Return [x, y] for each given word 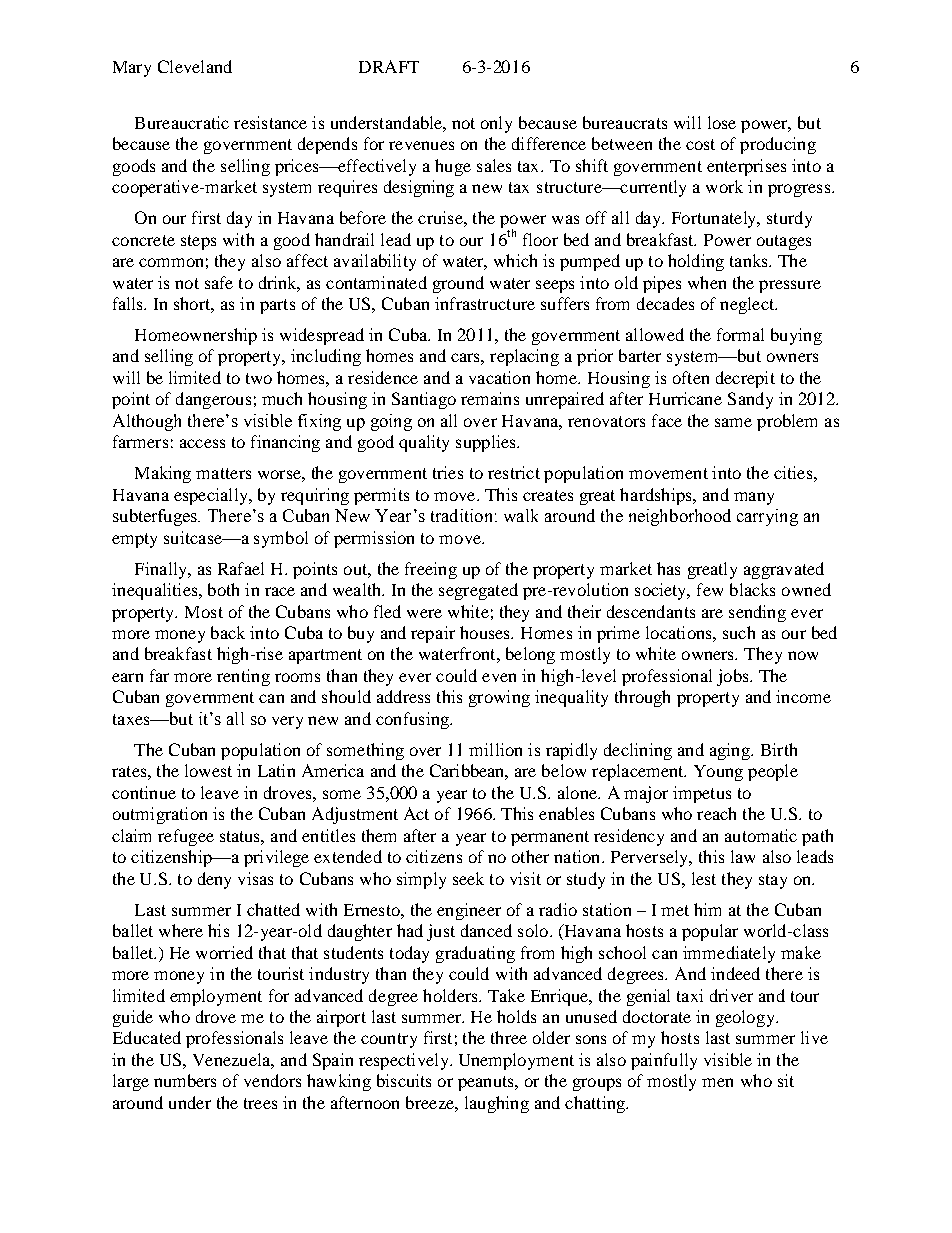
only [496, 124]
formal [740, 334]
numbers [185, 1080]
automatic [761, 835]
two [259, 378]
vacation [499, 377]
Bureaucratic [182, 122]
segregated [478, 591]
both [223, 589]
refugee [186, 837]
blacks [752, 589]
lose [722, 122]
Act [416, 813]
